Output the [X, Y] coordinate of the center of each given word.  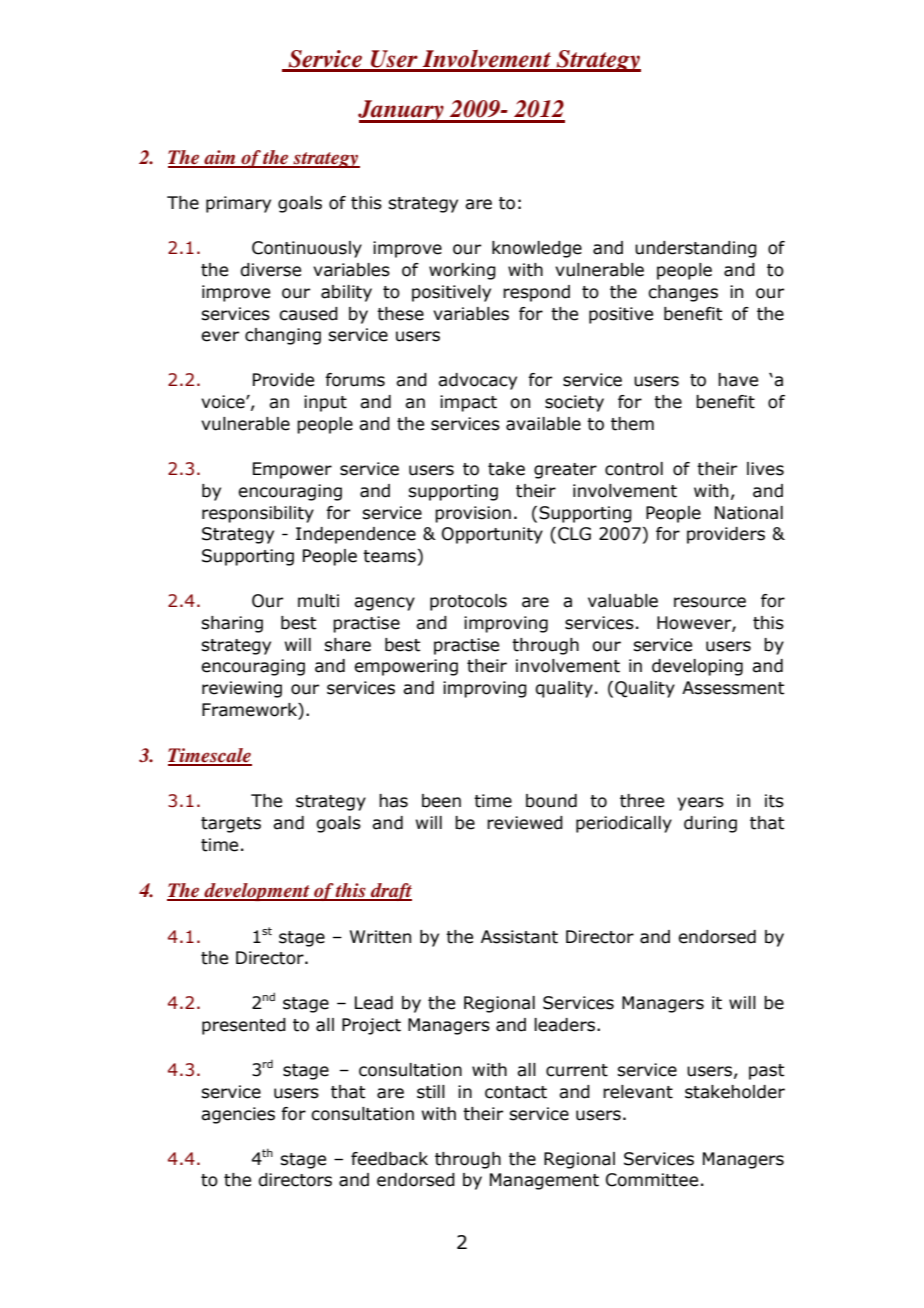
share [347, 645]
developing [697, 667]
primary [238, 204]
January [402, 111]
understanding [696, 249]
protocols [468, 602]
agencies [238, 1115]
